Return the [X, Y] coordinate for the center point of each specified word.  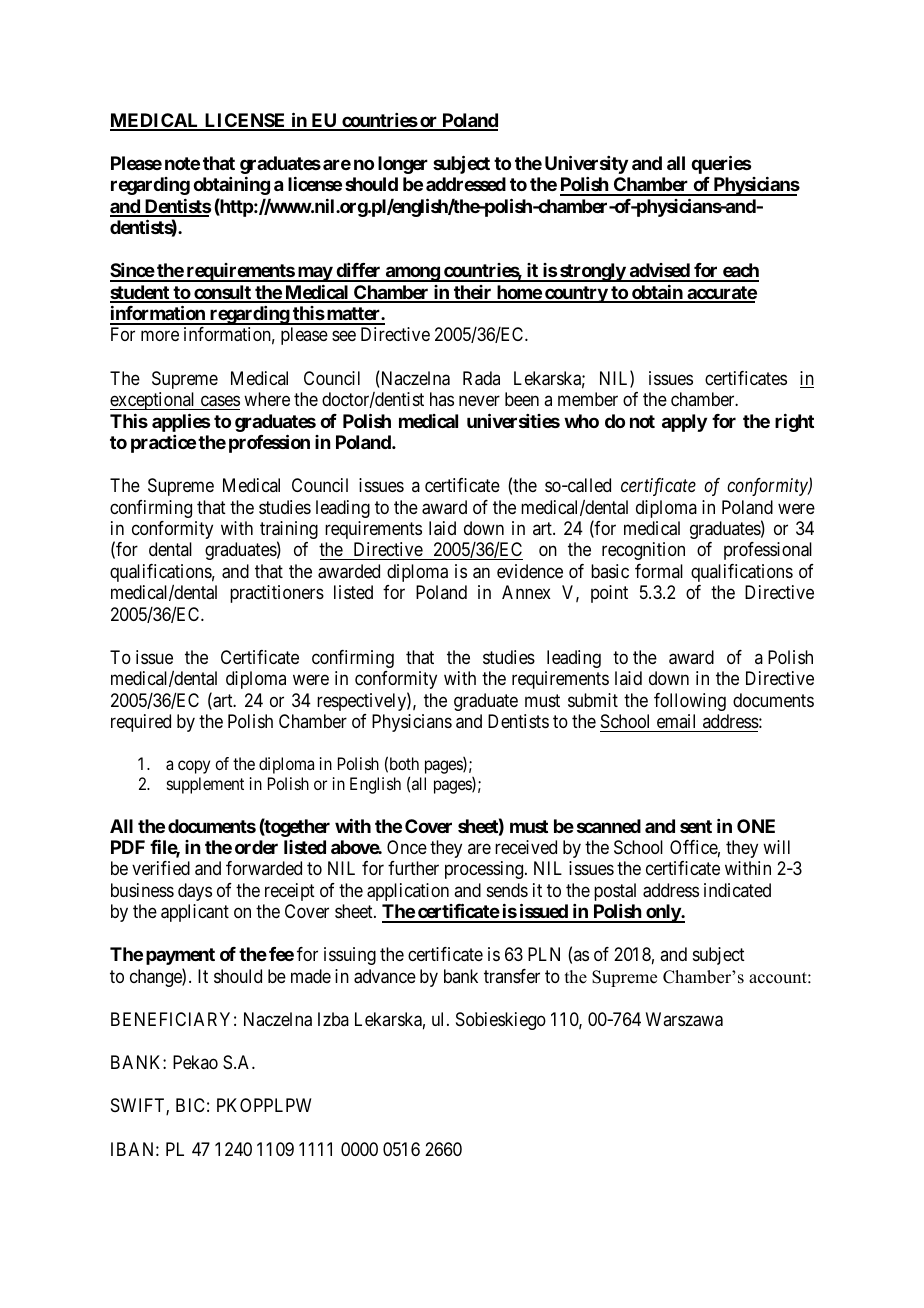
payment [180, 956]
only [663, 913]
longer [403, 165]
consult [222, 293]
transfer [512, 976]
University [586, 164]
